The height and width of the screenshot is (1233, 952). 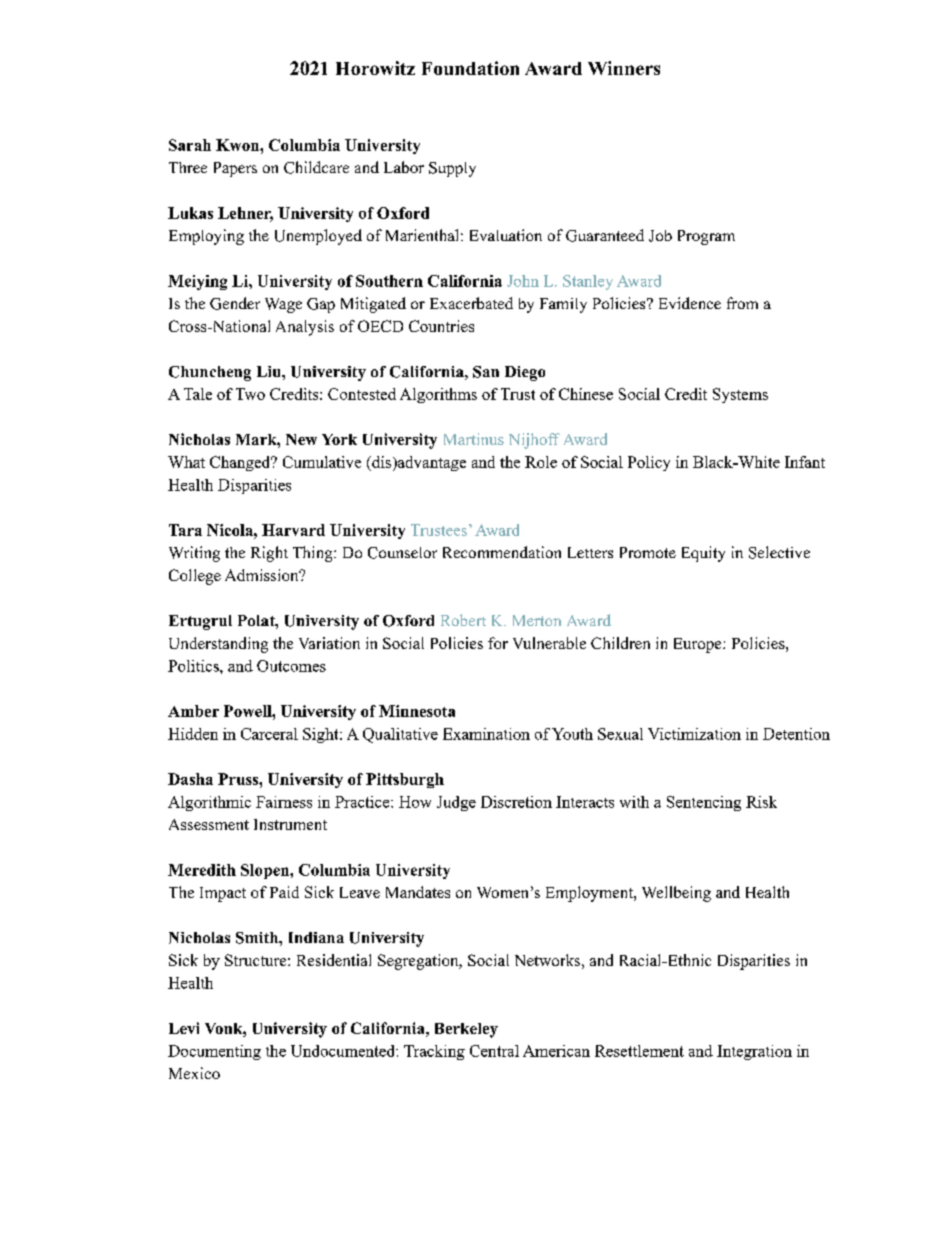 I want to click on Instrument, so click(x=290, y=824).
